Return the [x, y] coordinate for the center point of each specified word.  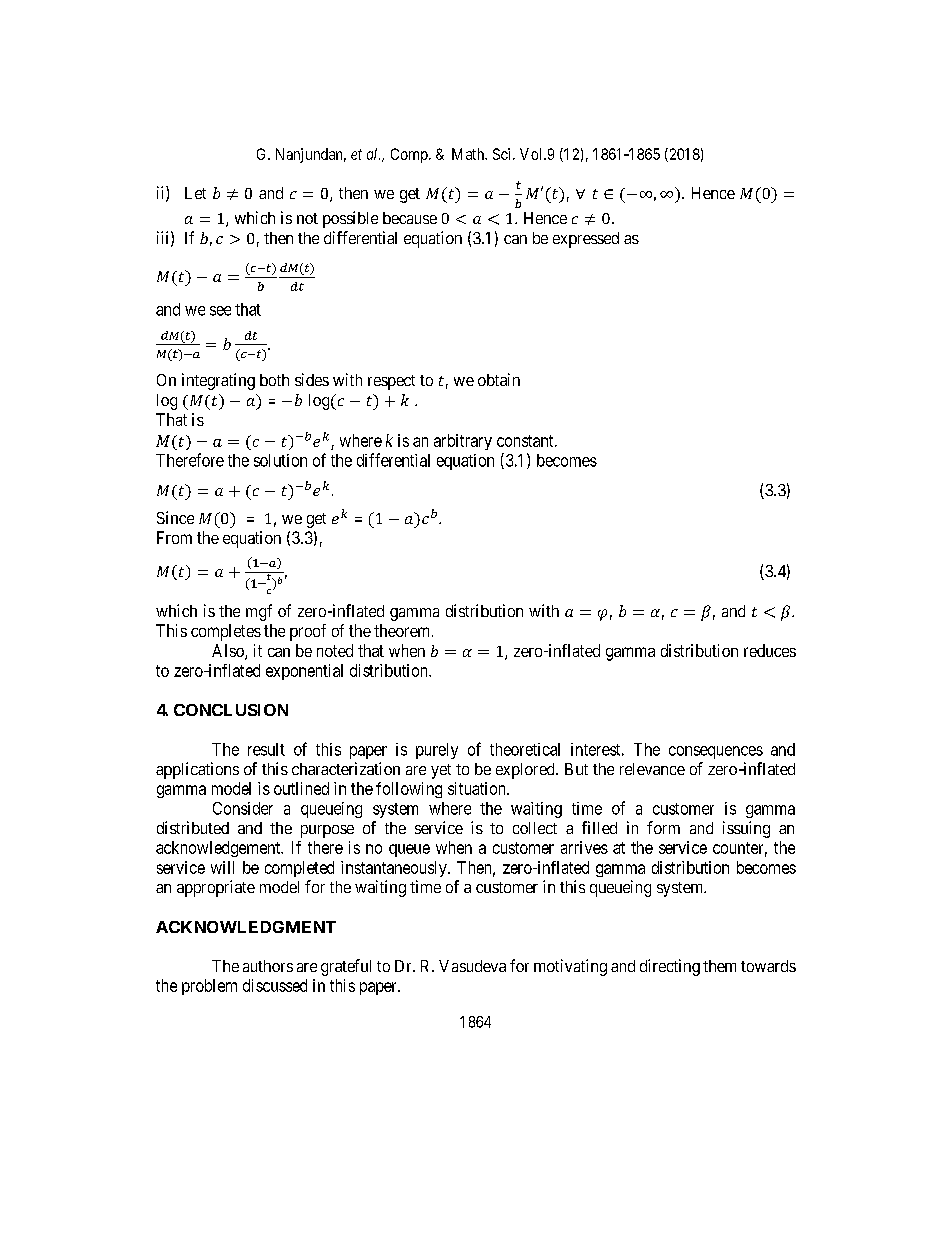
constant [526, 441]
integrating [218, 381]
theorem [403, 630]
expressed [586, 240]
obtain [499, 379]
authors [268, 966]
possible [350, 219]
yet [441, 771]
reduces [770, 650]
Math [469, 154]
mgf [259, 612]
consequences [716, 752]
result [266, 749]
